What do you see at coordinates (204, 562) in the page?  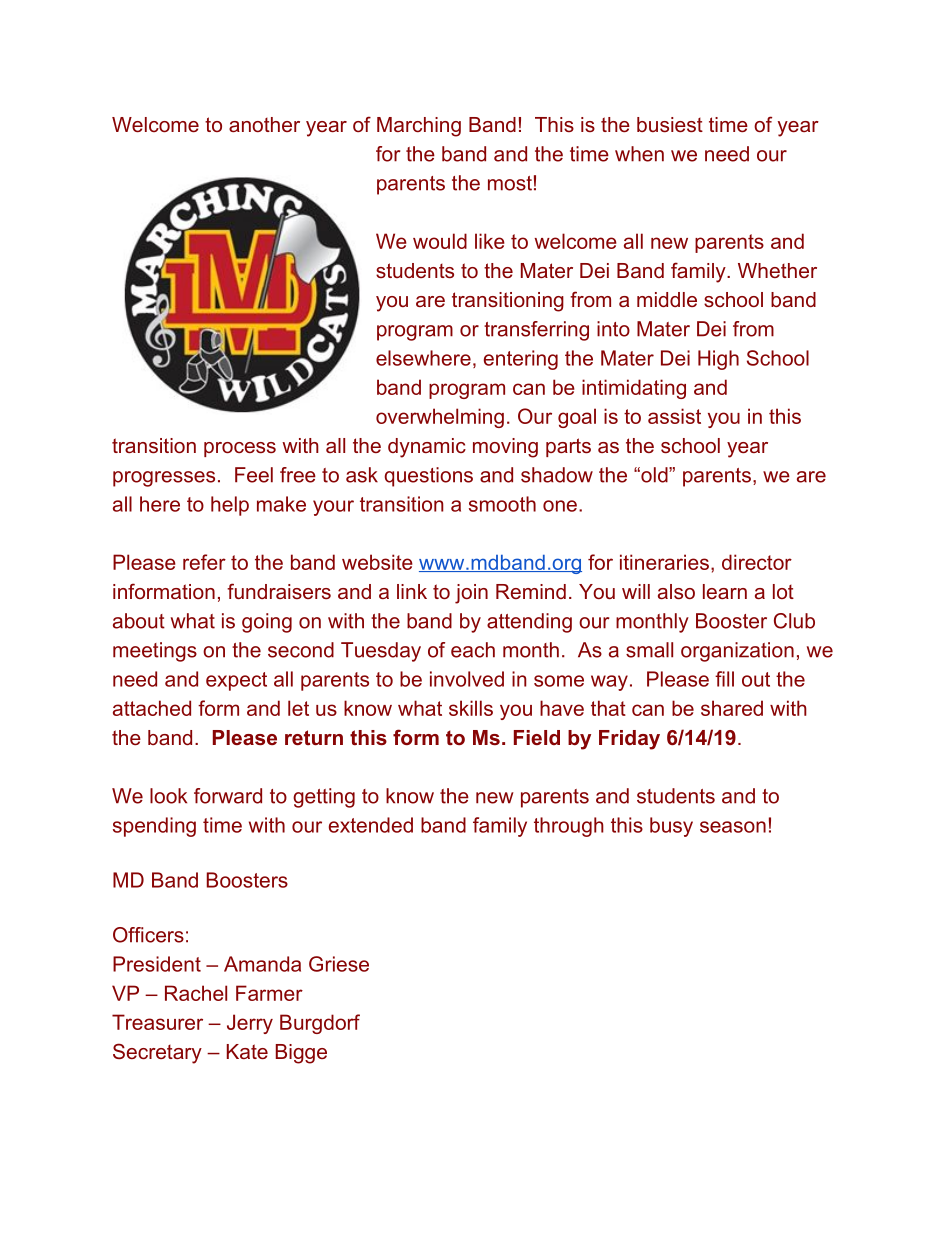 I see `refer` at bounding box center [204, 562].
